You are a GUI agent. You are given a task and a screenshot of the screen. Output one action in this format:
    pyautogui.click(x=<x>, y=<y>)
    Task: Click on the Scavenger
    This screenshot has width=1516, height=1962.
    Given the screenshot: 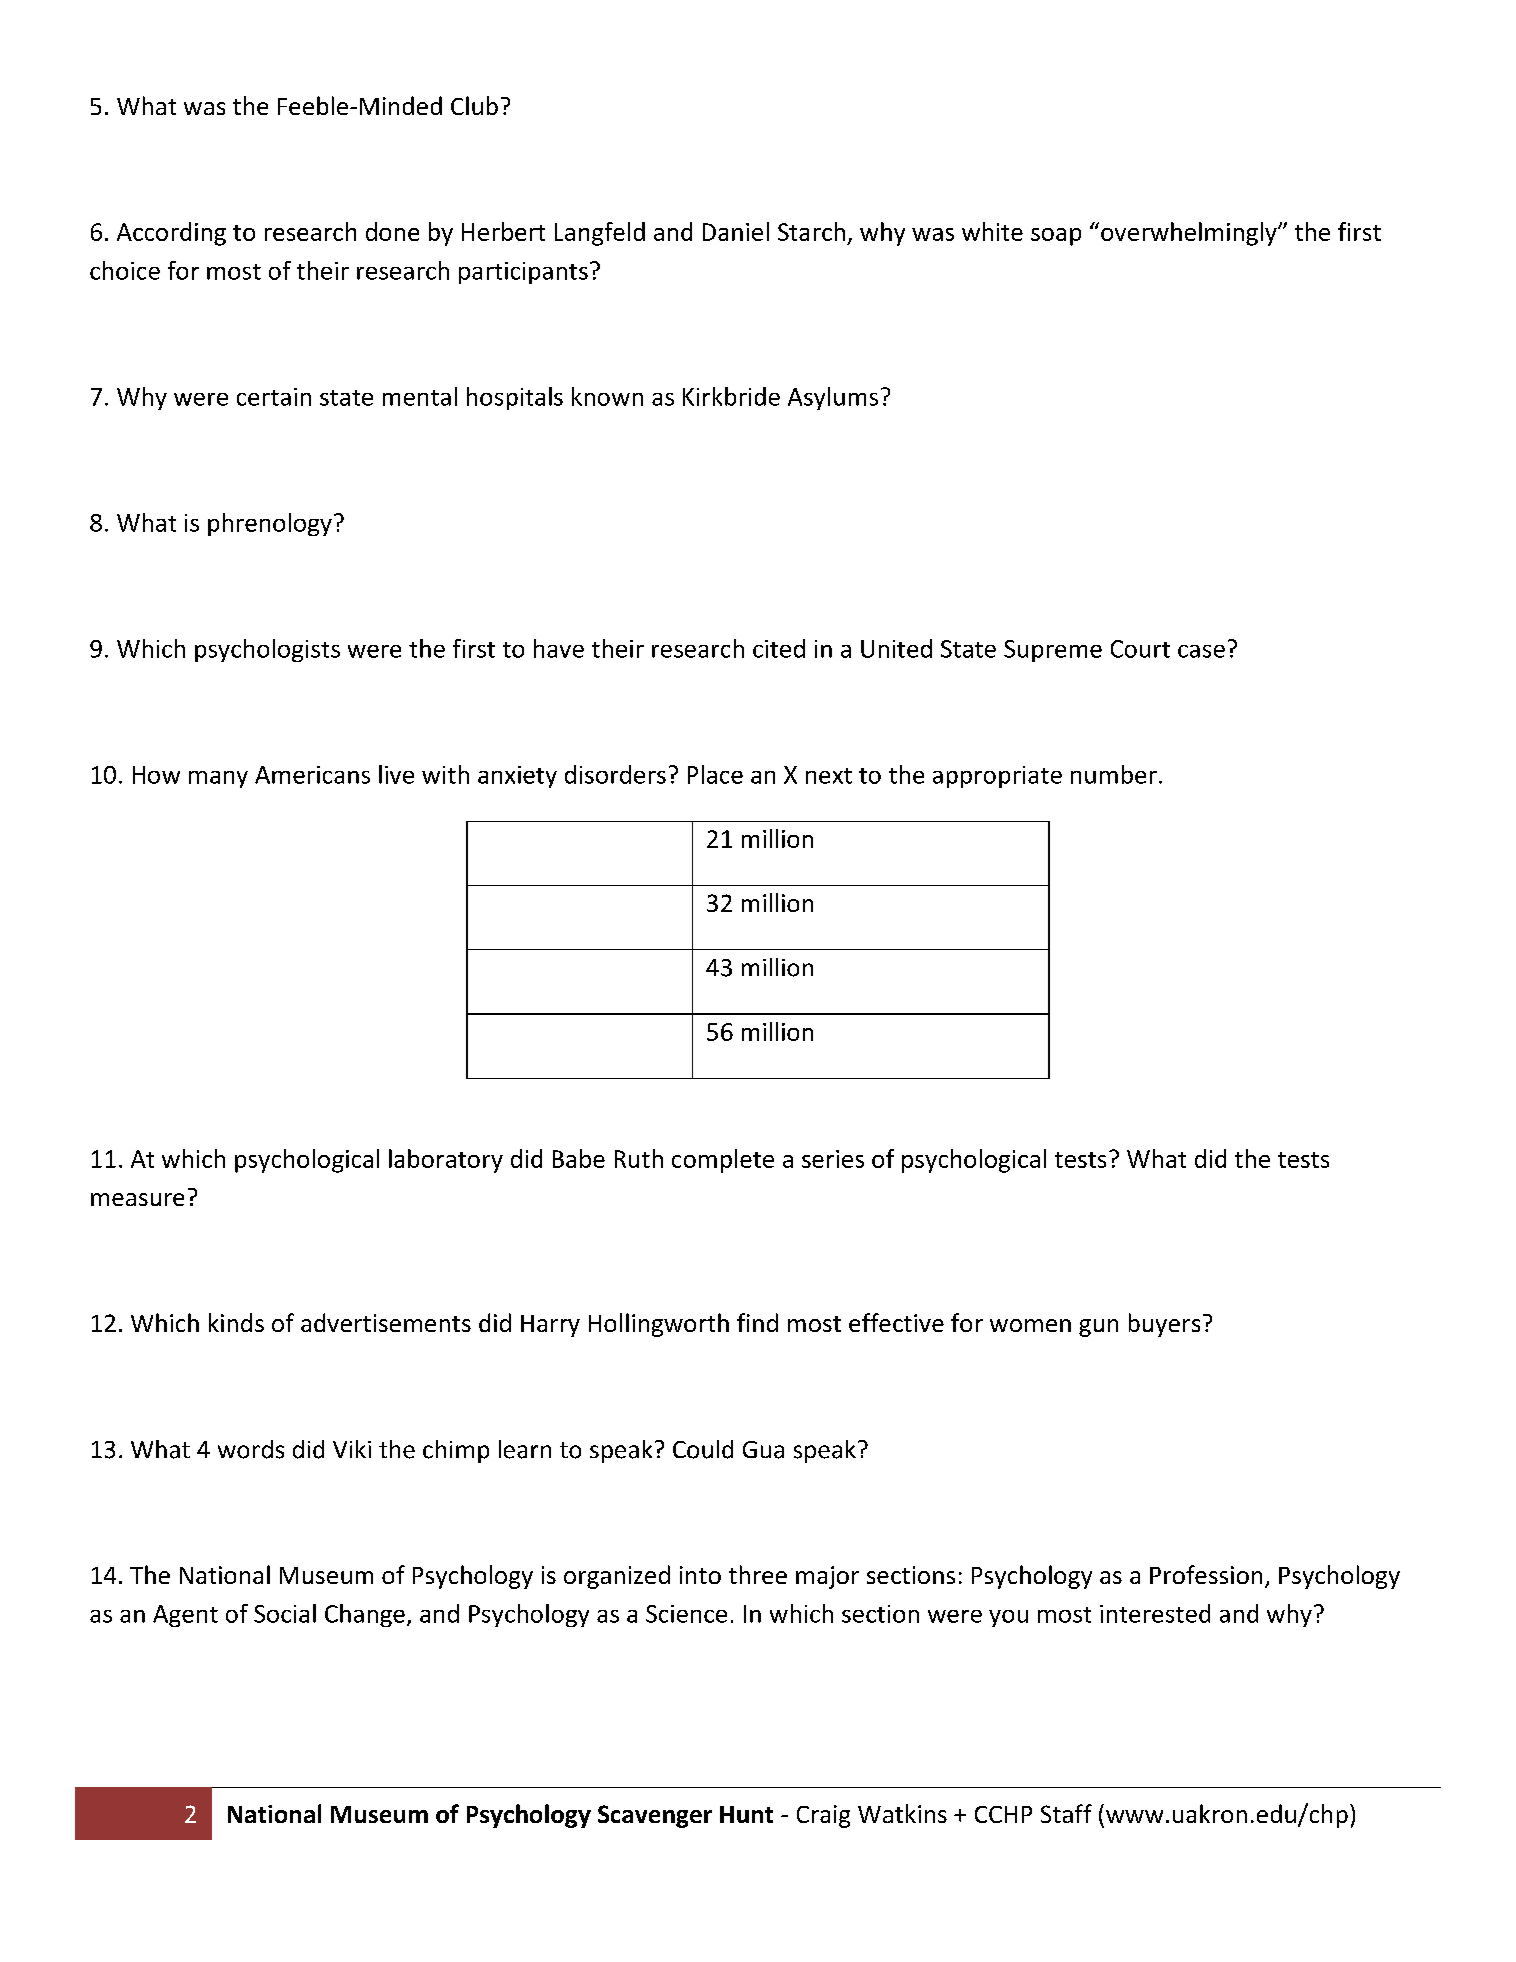 What is the action you would take?
    pyautogui.click(x=655, y=1816)
